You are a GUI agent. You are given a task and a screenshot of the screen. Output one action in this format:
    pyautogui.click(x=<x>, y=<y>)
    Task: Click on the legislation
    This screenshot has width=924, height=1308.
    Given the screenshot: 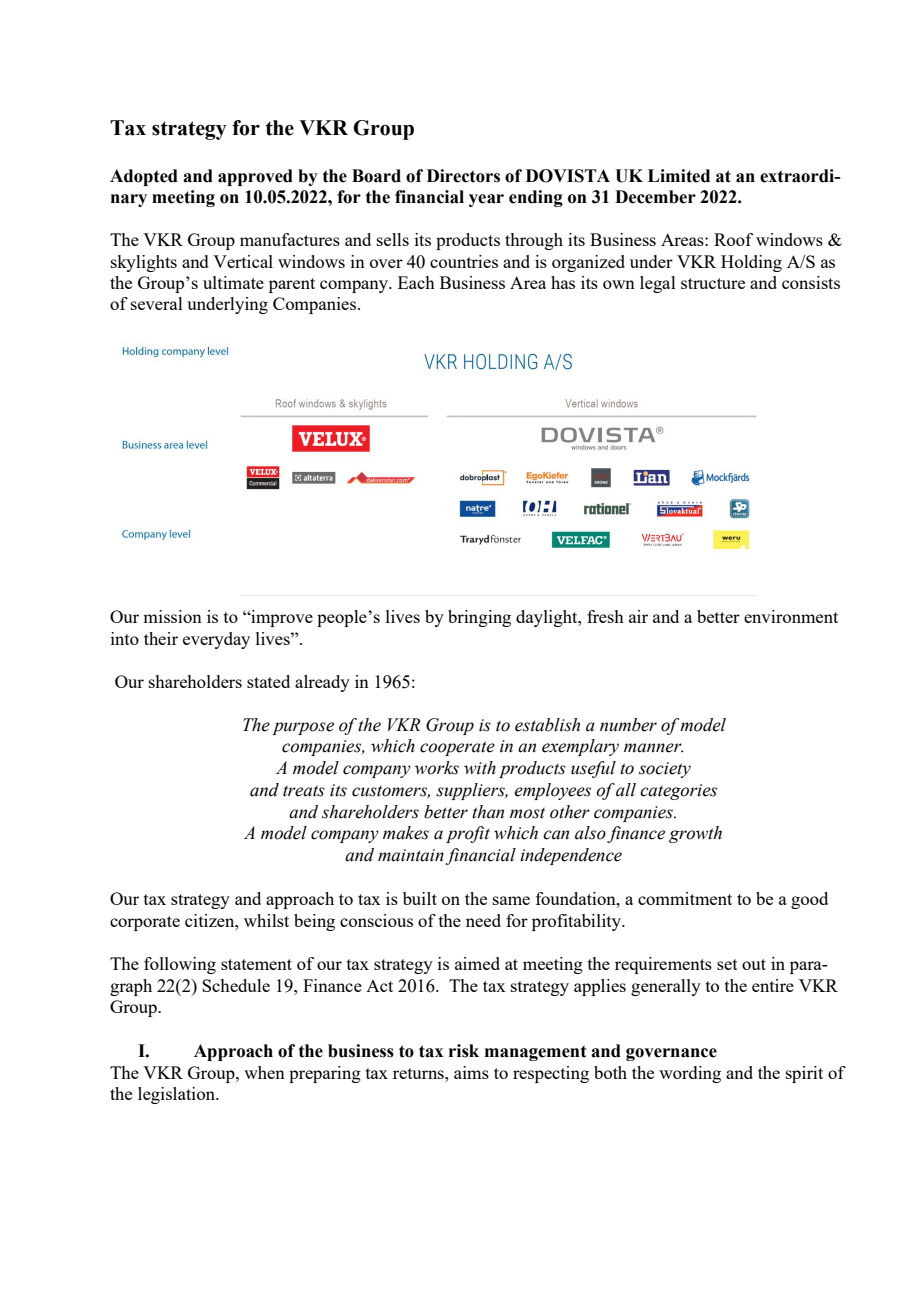 What is the action you would take?
    pyautogui.click(x=178, y=1095)
